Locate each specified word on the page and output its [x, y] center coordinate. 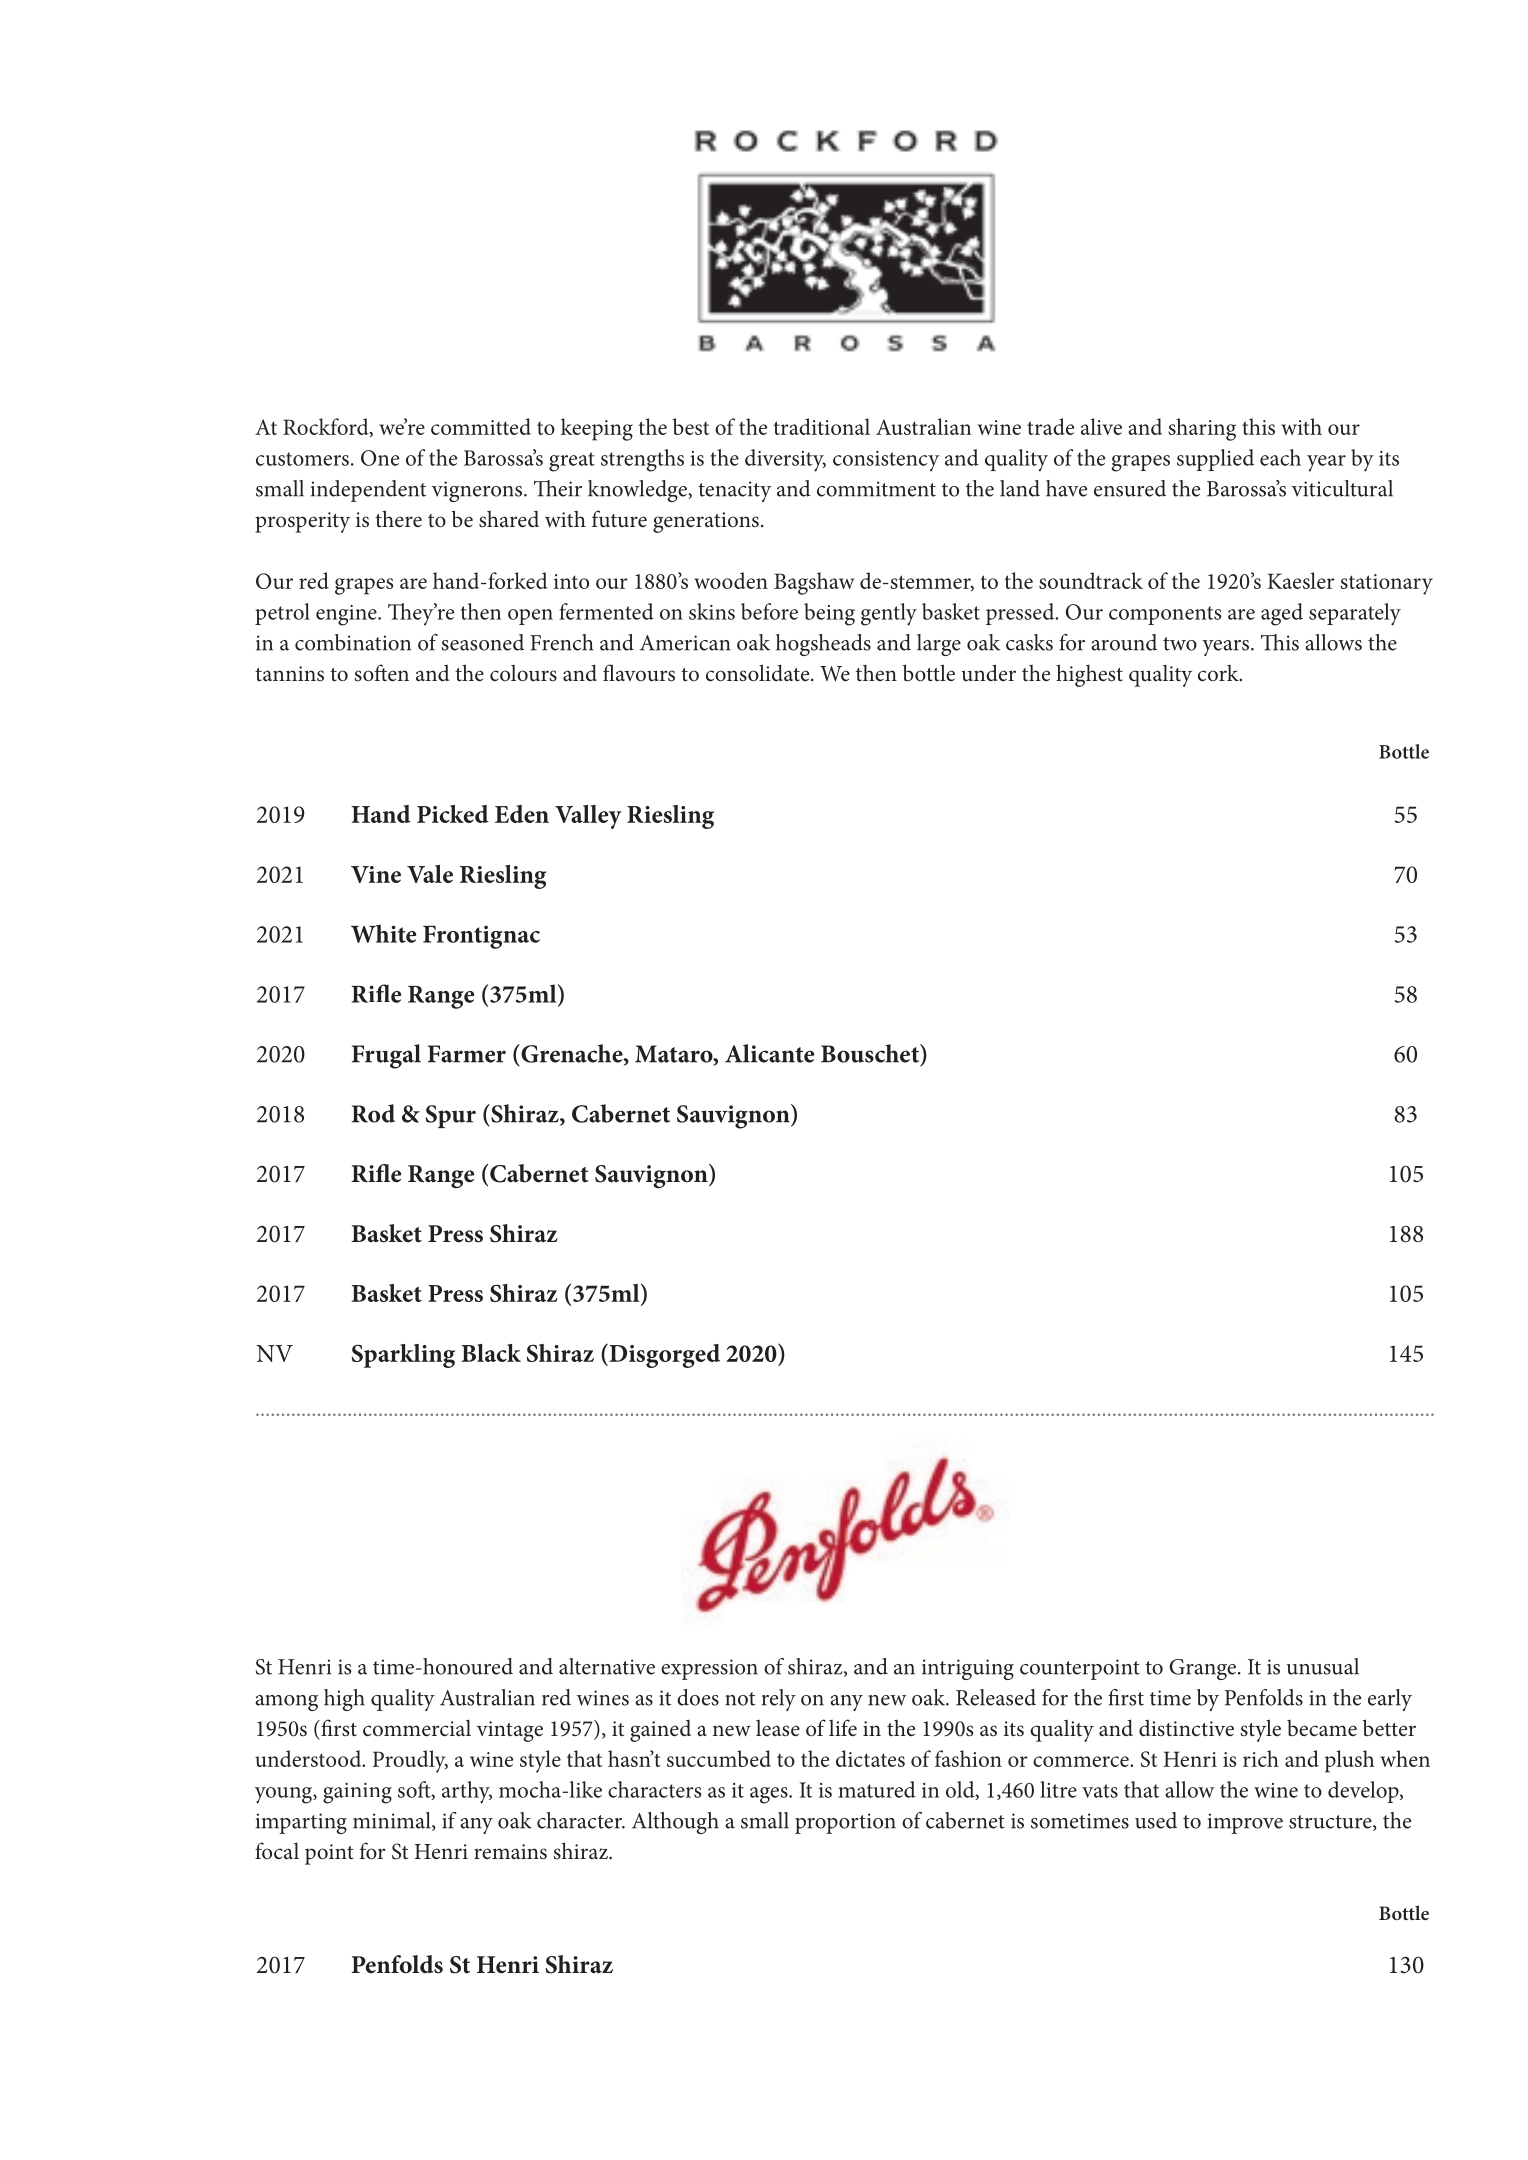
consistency [886, 461]
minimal [393, 1821]
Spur [451, 1116]
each [1280, 457]
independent [368, 491]
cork [1219, 673]
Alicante [769, 1053]
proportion [845, 1823]
